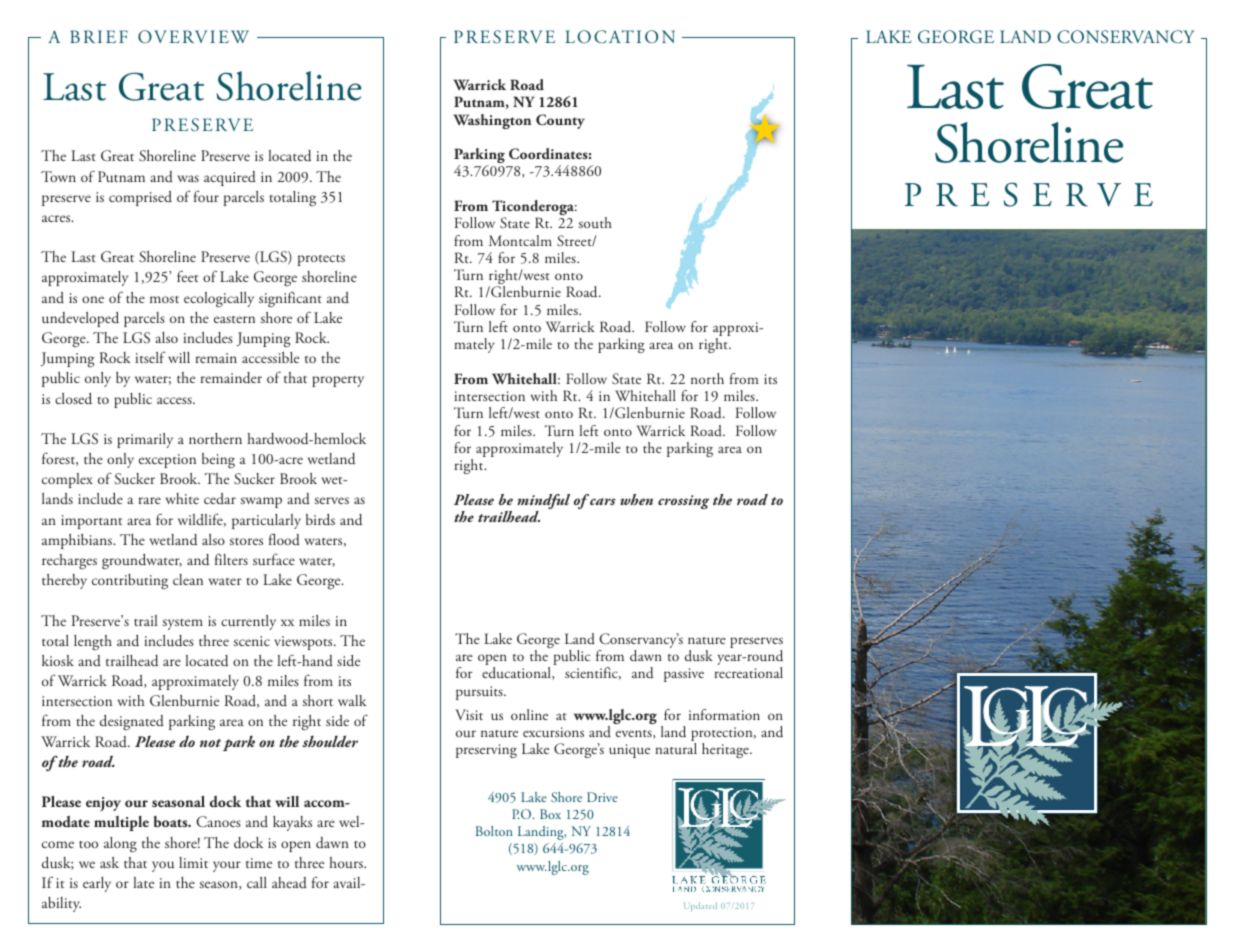  I want to click on late, so click(143, 882).
